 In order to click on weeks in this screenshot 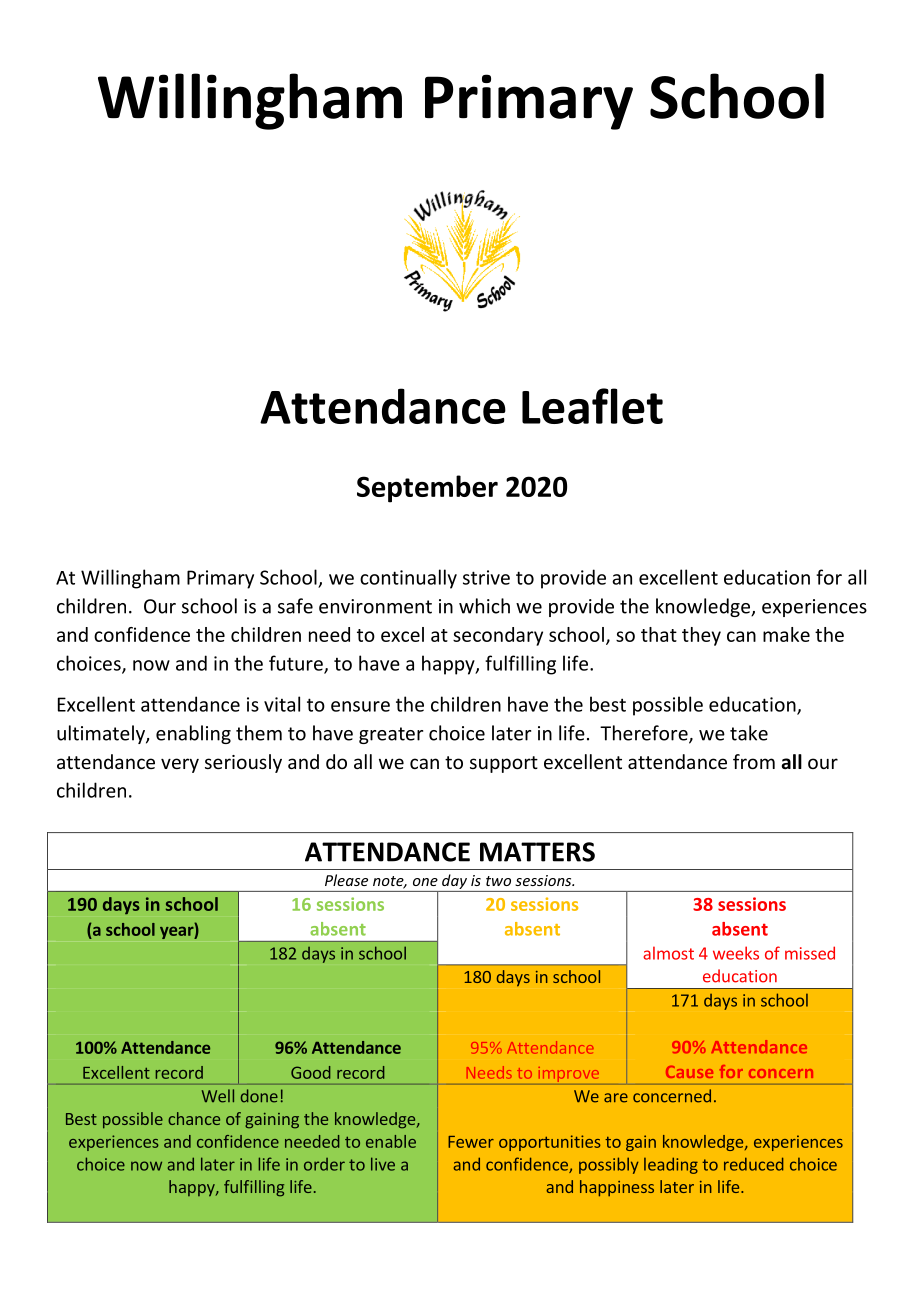, I will do `click(736, 953)`.
